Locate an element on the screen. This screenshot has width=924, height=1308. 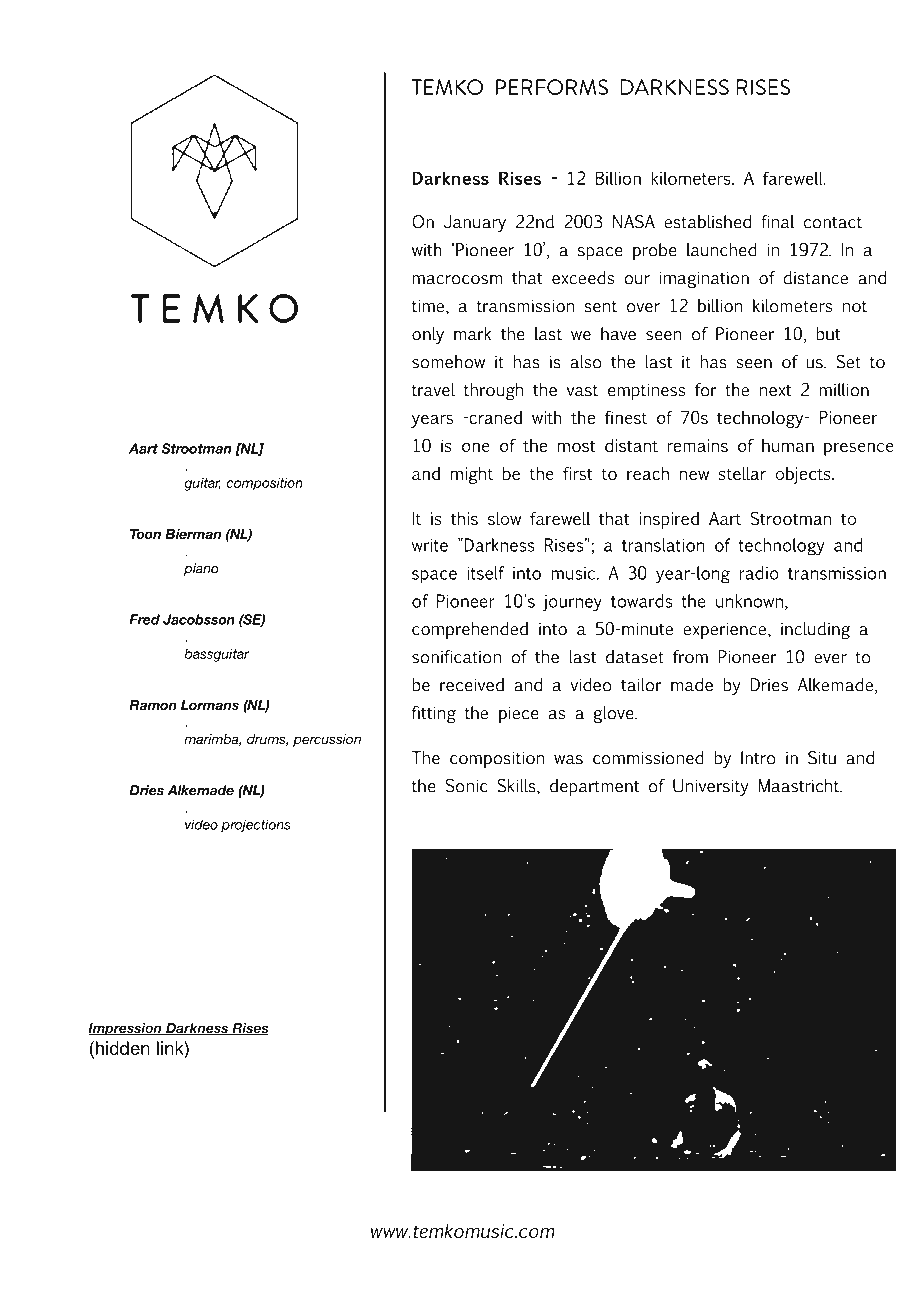
Bierman is located at coordinates (193, 534).
